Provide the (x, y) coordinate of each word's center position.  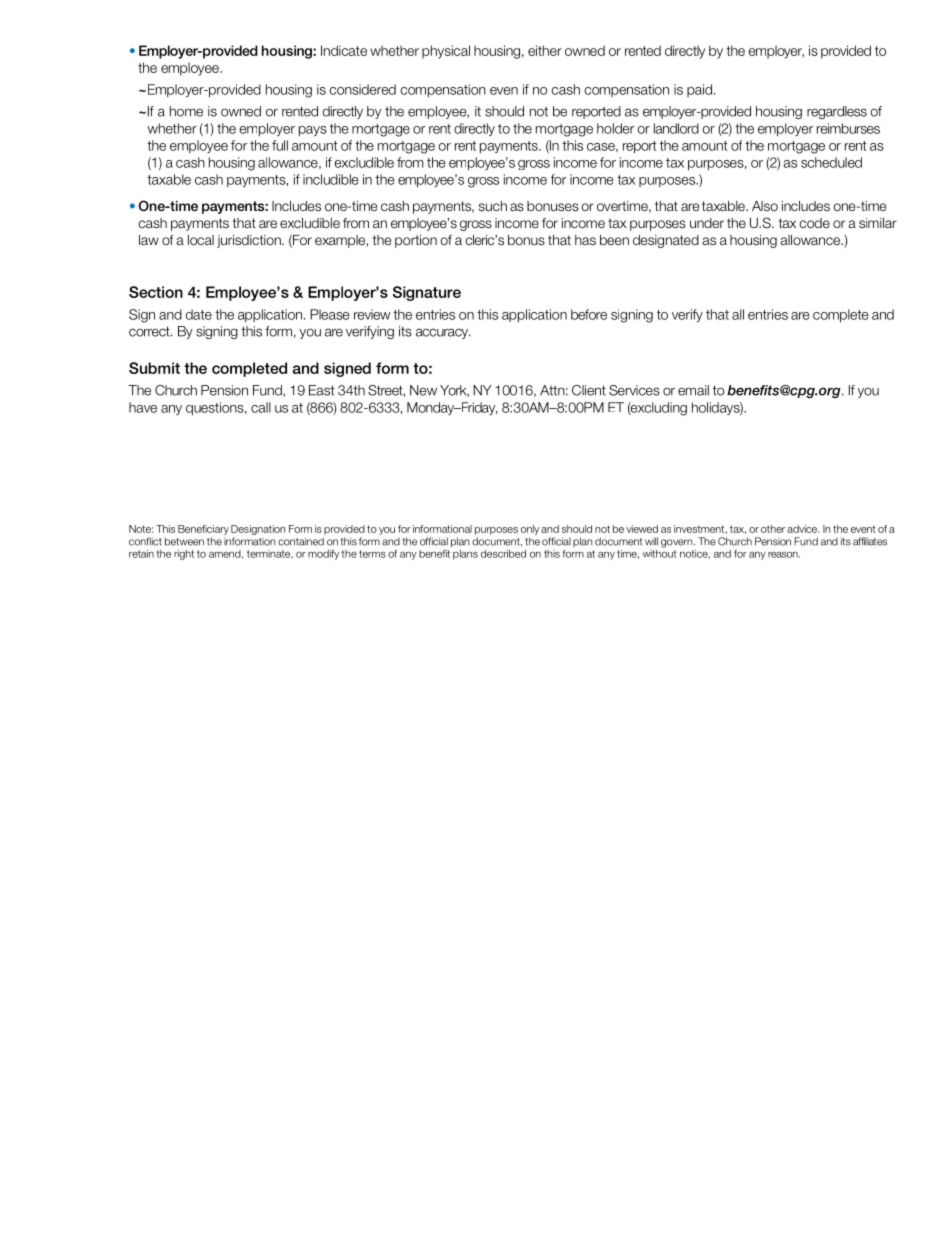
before (589, 314)
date (199, 314)
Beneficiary (203, 530)
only (530, 530)
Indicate (344, 50)
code (814, 223)
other (773, 529)
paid (701, 90)
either (545, 50)
